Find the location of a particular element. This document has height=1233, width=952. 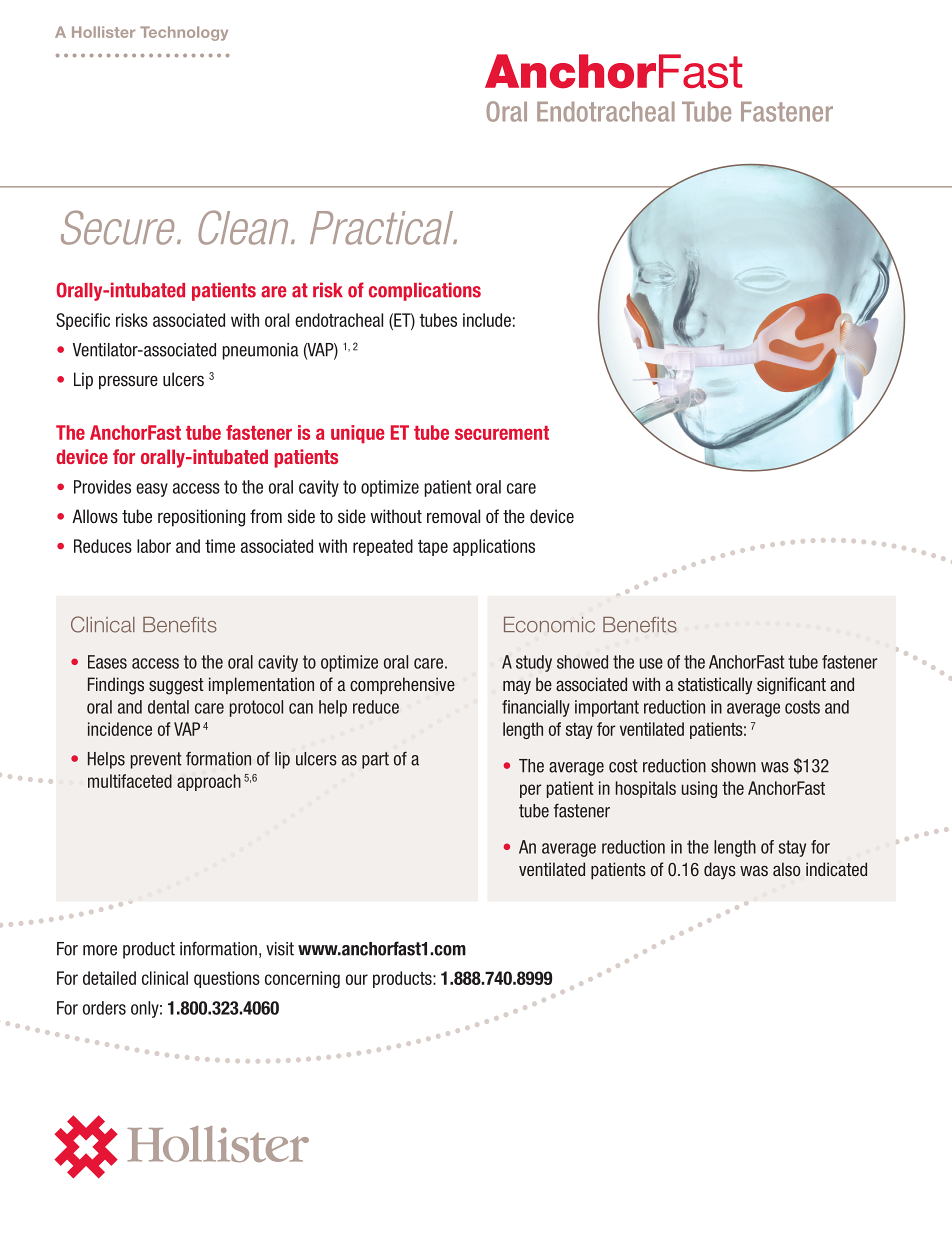

questions is located at coordinates (227, 979).
